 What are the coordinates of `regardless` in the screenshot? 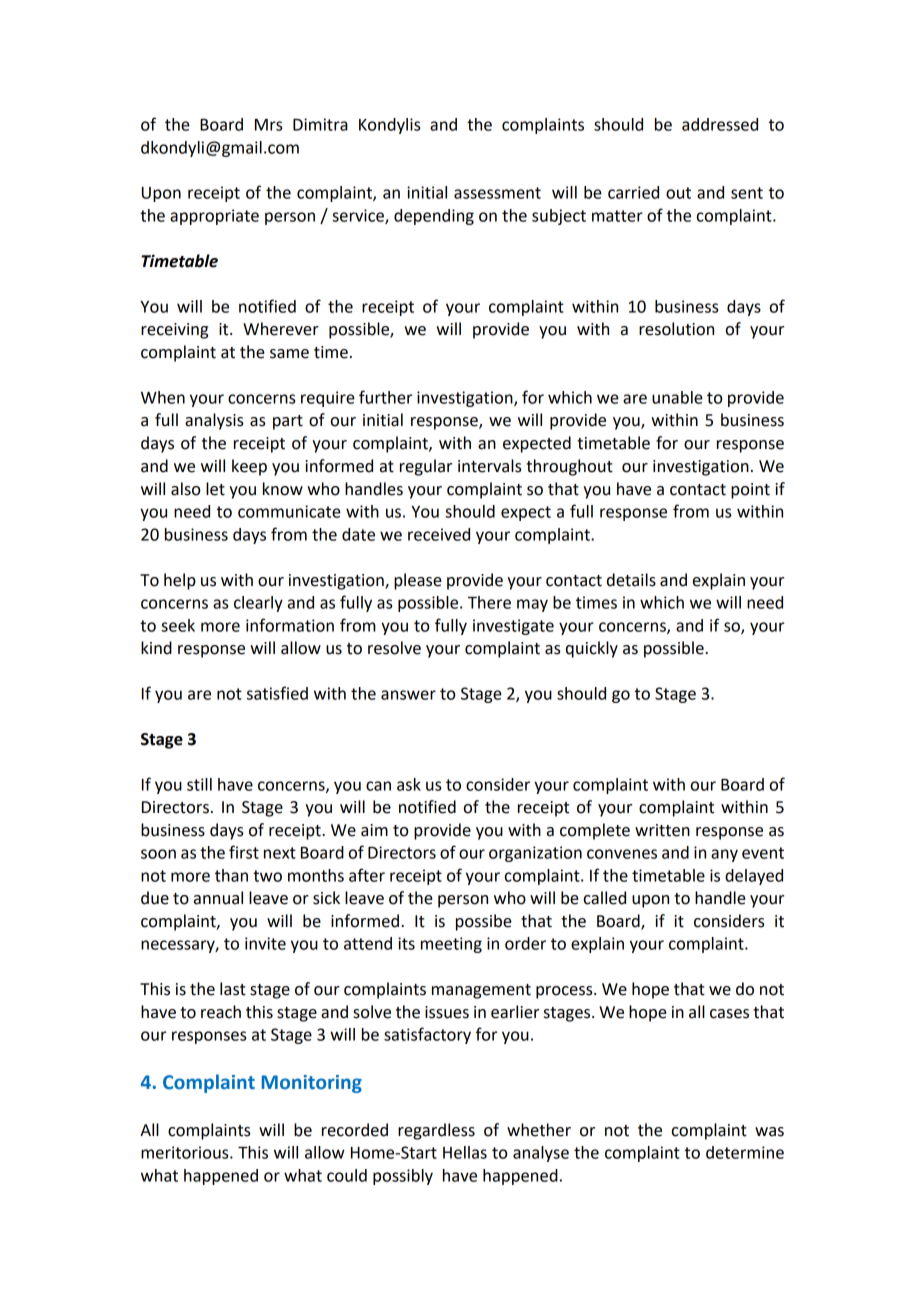 It's located at (436, 1131).
